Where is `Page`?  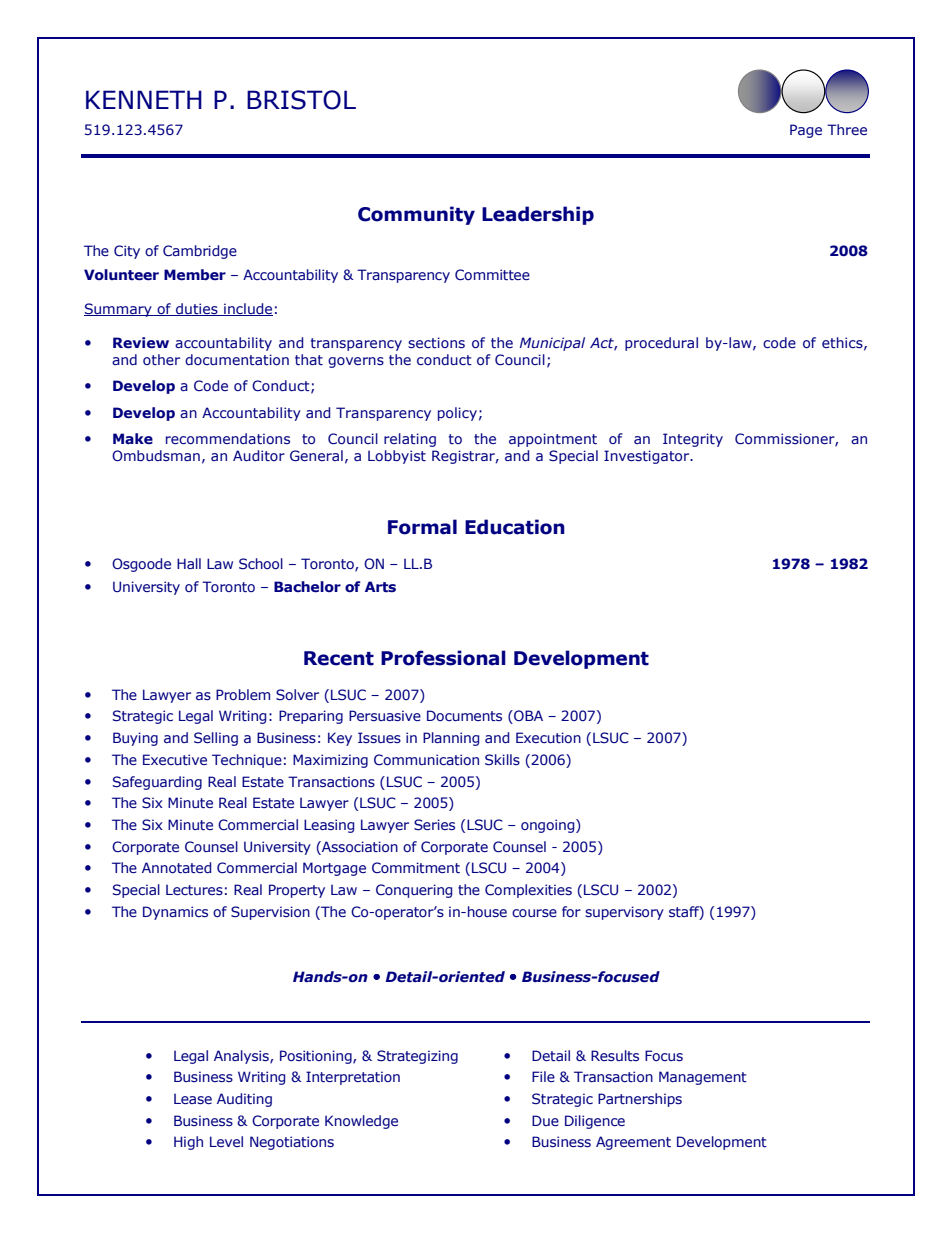 Page is located at coordinates (806, 131).
